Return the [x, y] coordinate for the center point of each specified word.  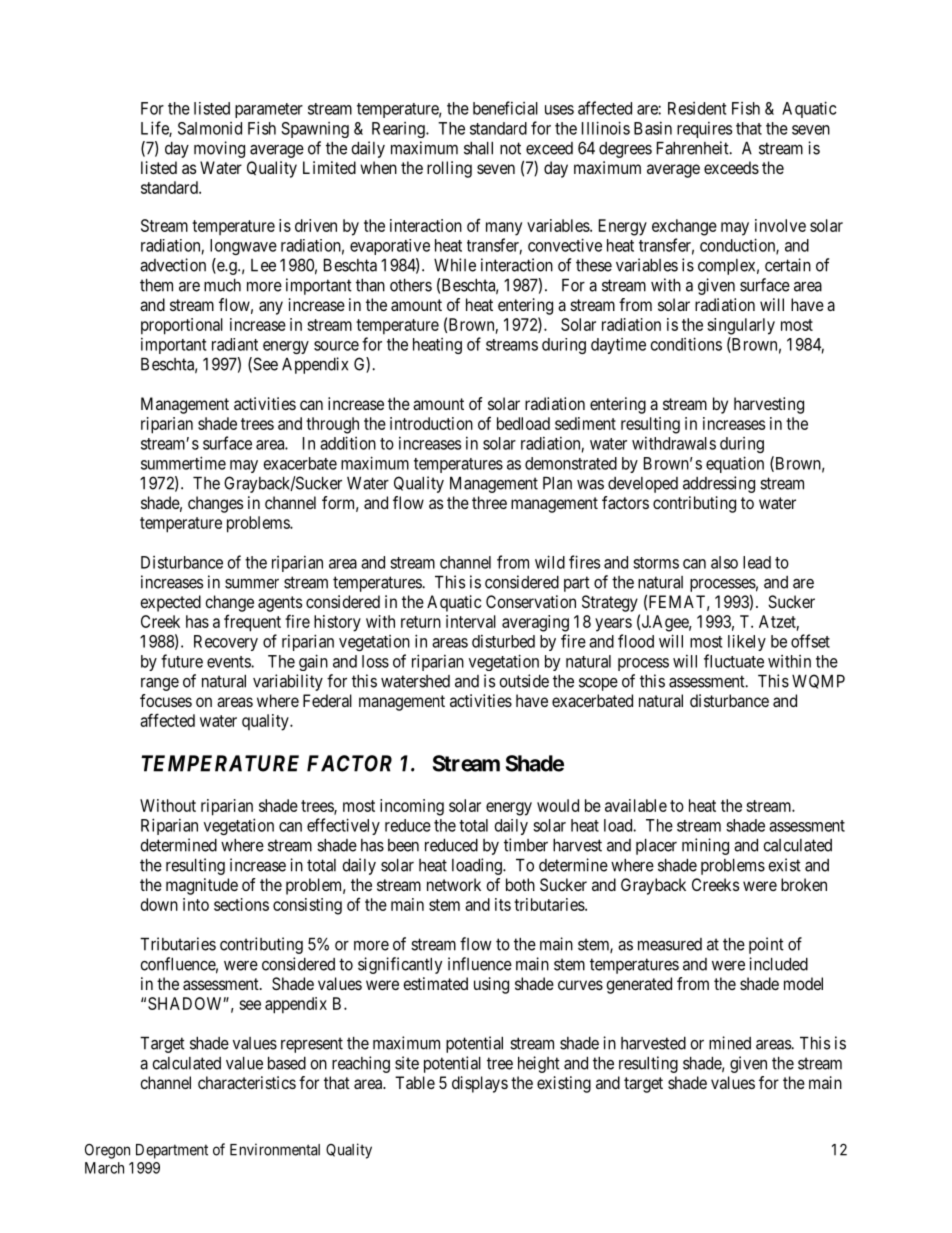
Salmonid [210, 128]
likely [747, 643]
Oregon [107, 1151]
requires [704, 130]
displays [480, 1084]
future [182, 661]
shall [478, 148]
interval [471, 621]
